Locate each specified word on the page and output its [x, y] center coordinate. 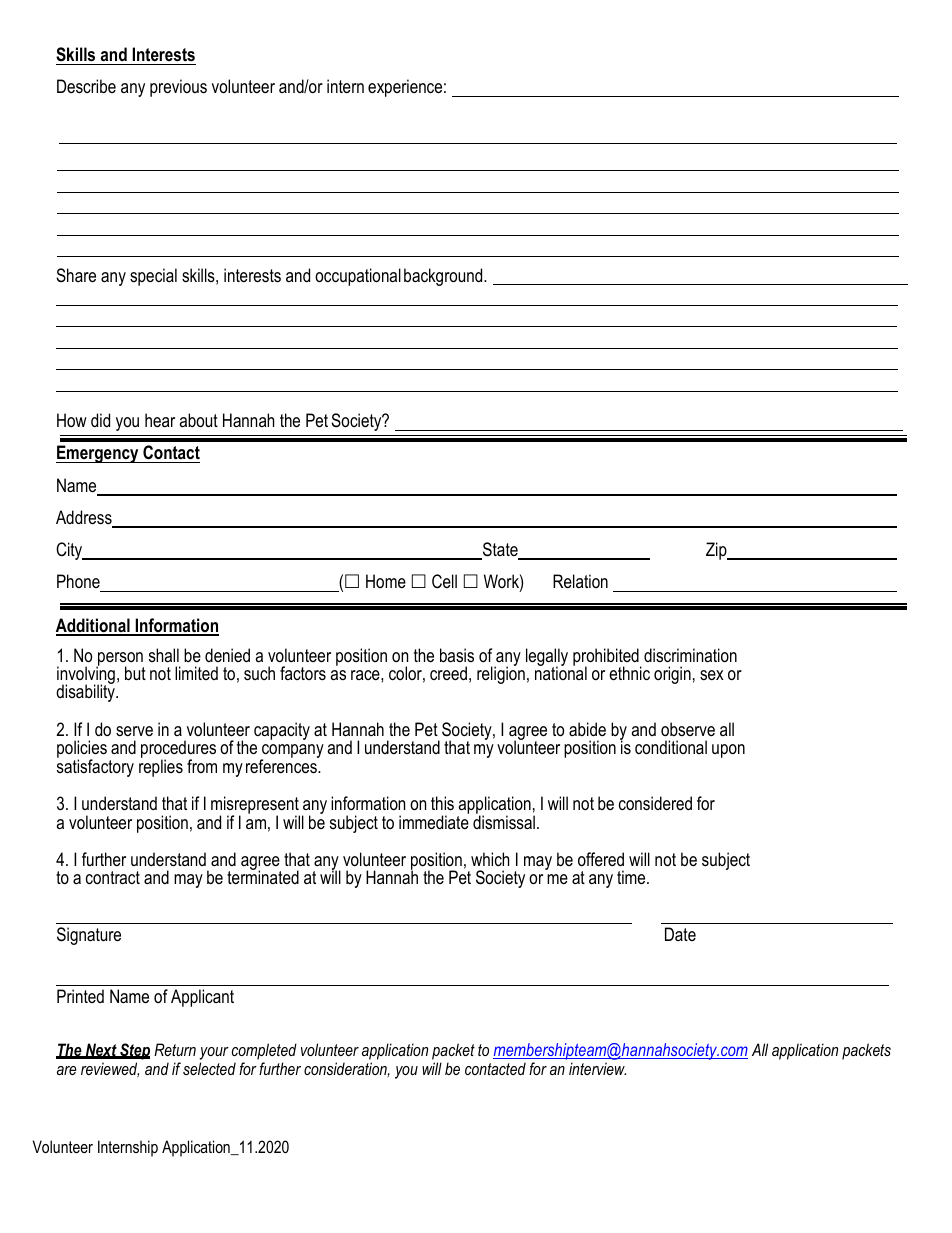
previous [178, 88]
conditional [671, 747]
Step [134, 1051]
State [500, 550]
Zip [717, 551]
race [366, 675]
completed [264, 1051]
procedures [178, 750]
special [153, 277]
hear [160, 420]
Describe [86, 86]
